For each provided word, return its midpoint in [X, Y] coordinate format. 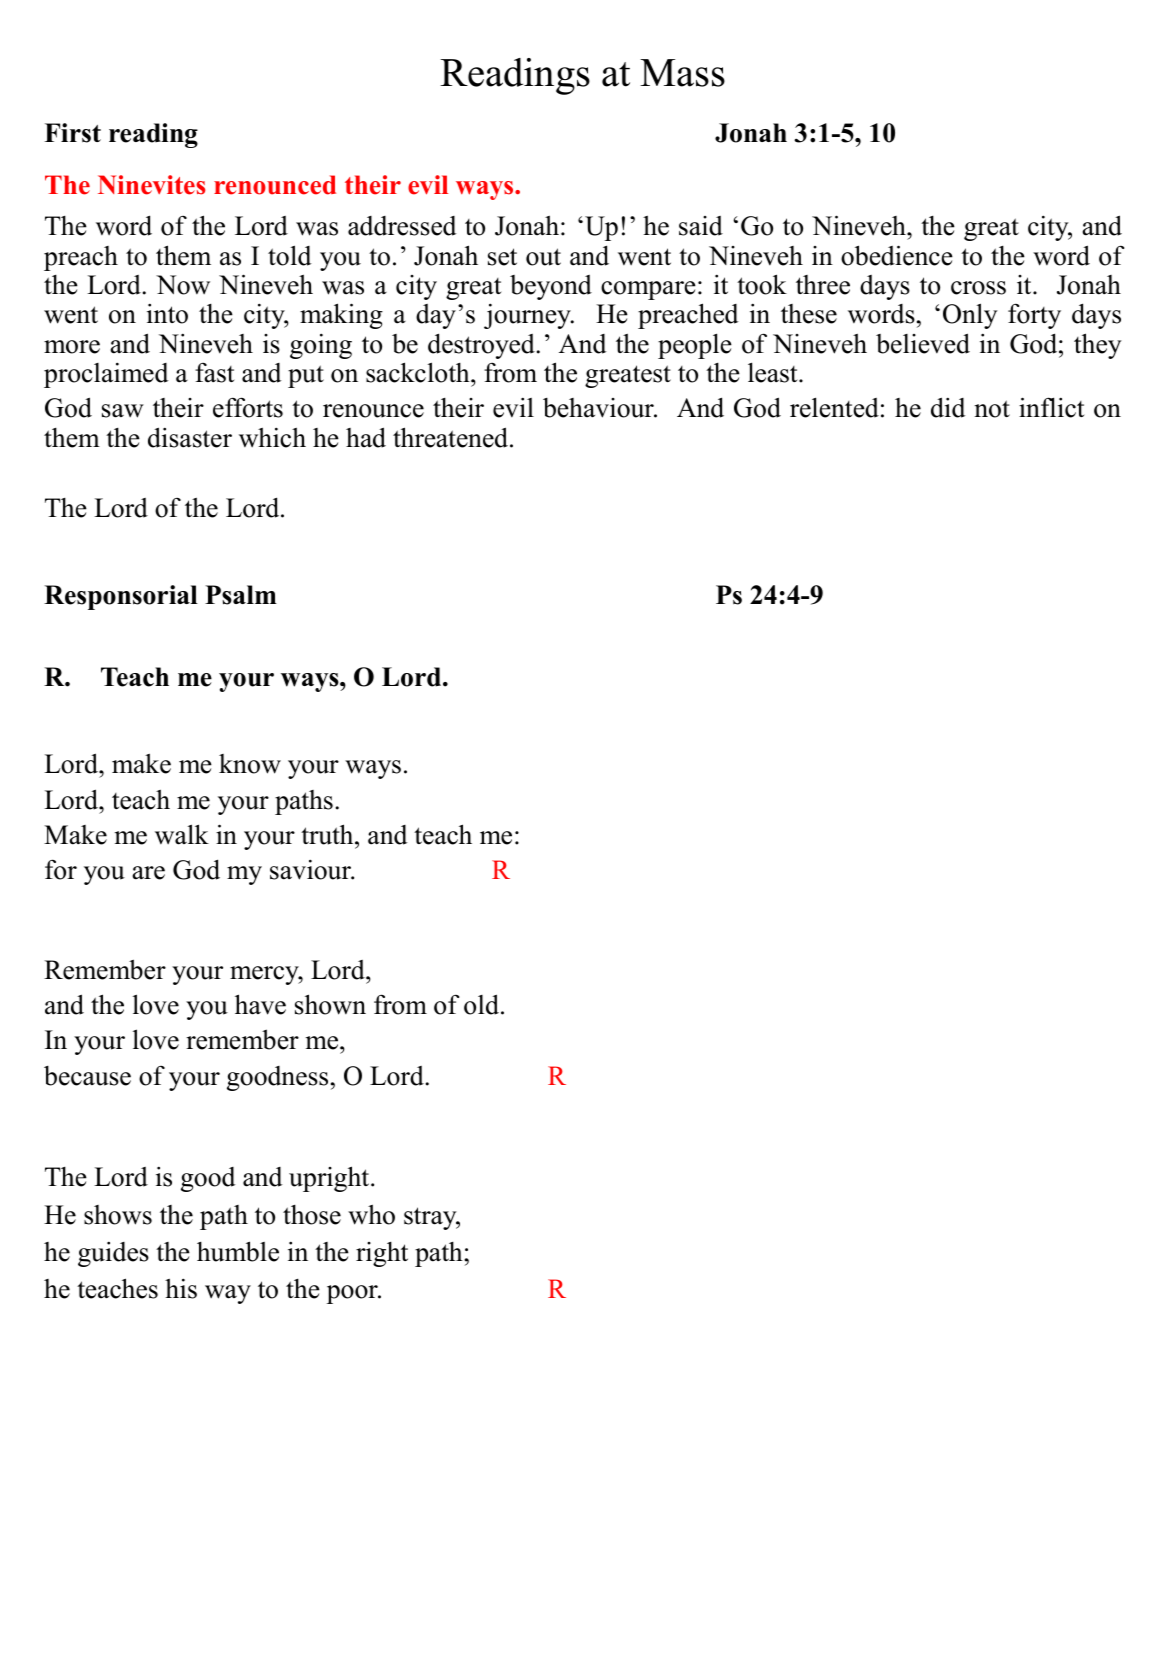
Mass [682, 73]
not [992, 409]
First [73, 133]
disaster [190, 437]
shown [330, 1004]
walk [182, 834]
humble [238, 1251]
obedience [897, 255]
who [371, 1214]
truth [328, 834]
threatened [452, 437]
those [312, 1215]
